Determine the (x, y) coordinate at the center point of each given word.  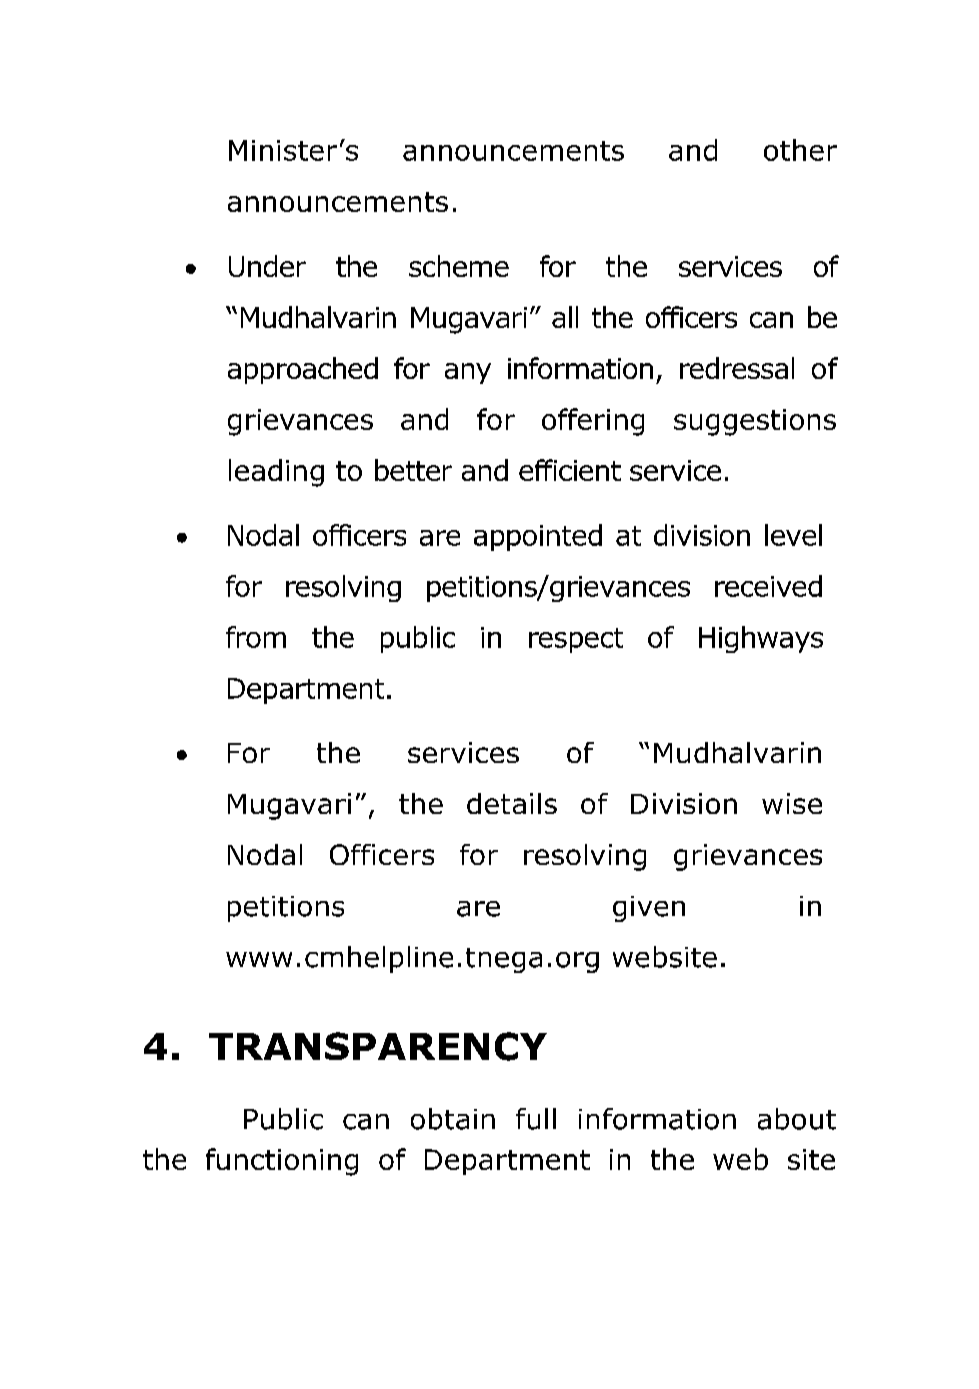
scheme (459, 266)
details (512, 803)
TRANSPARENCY (378, 1046)
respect (576, 640)
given (649, 909)
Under (267, 266)
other (800, 150)
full (536, 1119)
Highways (761, 639)
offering (593, 422)
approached (303, 370)
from (256, 637)
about (797, 1119)
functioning (282, 1162)
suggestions (755, 422)
